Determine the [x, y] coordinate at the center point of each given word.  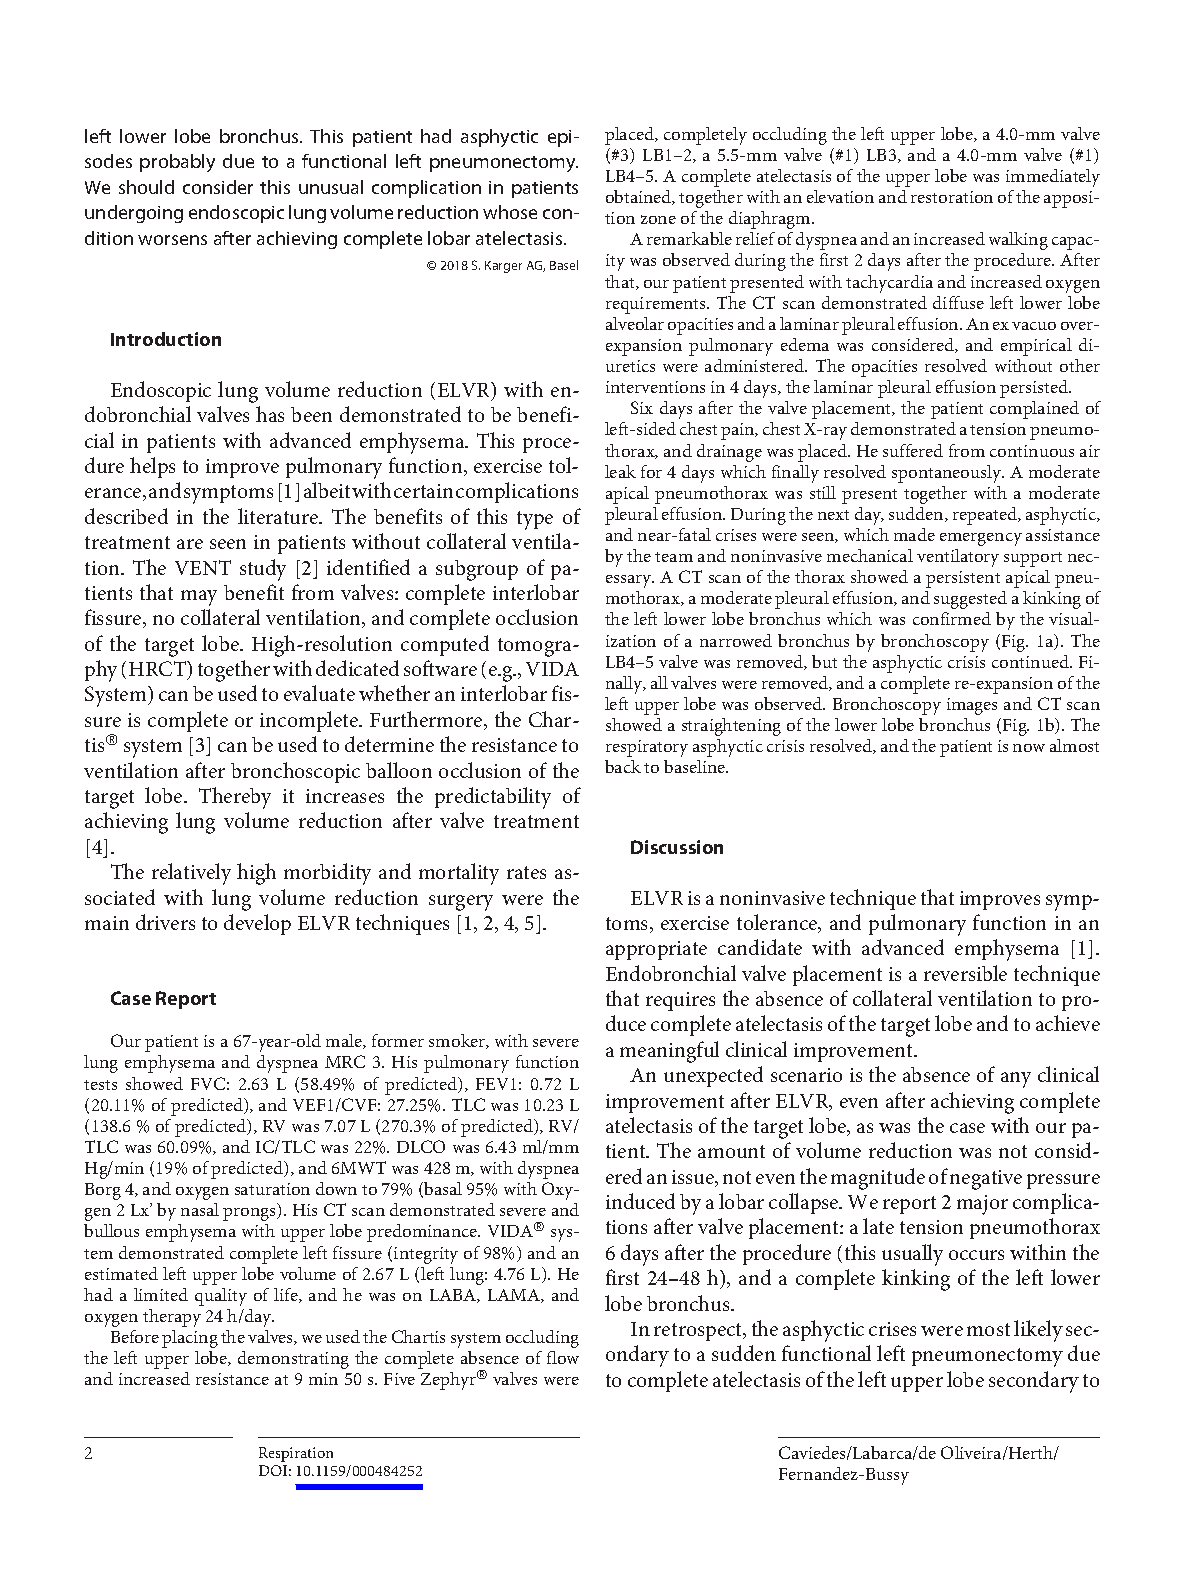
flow [563, 1357]
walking [1018, 241]
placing [190, 1339]
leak [620, 471]
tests [100, 1085]
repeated [986, 516]
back [623, 766]
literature [279, 516]
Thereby [235, 798]
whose [510, 212]
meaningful [669, 1052]
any [1016, 1080]
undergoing [134, 214]
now [1029, 748]
